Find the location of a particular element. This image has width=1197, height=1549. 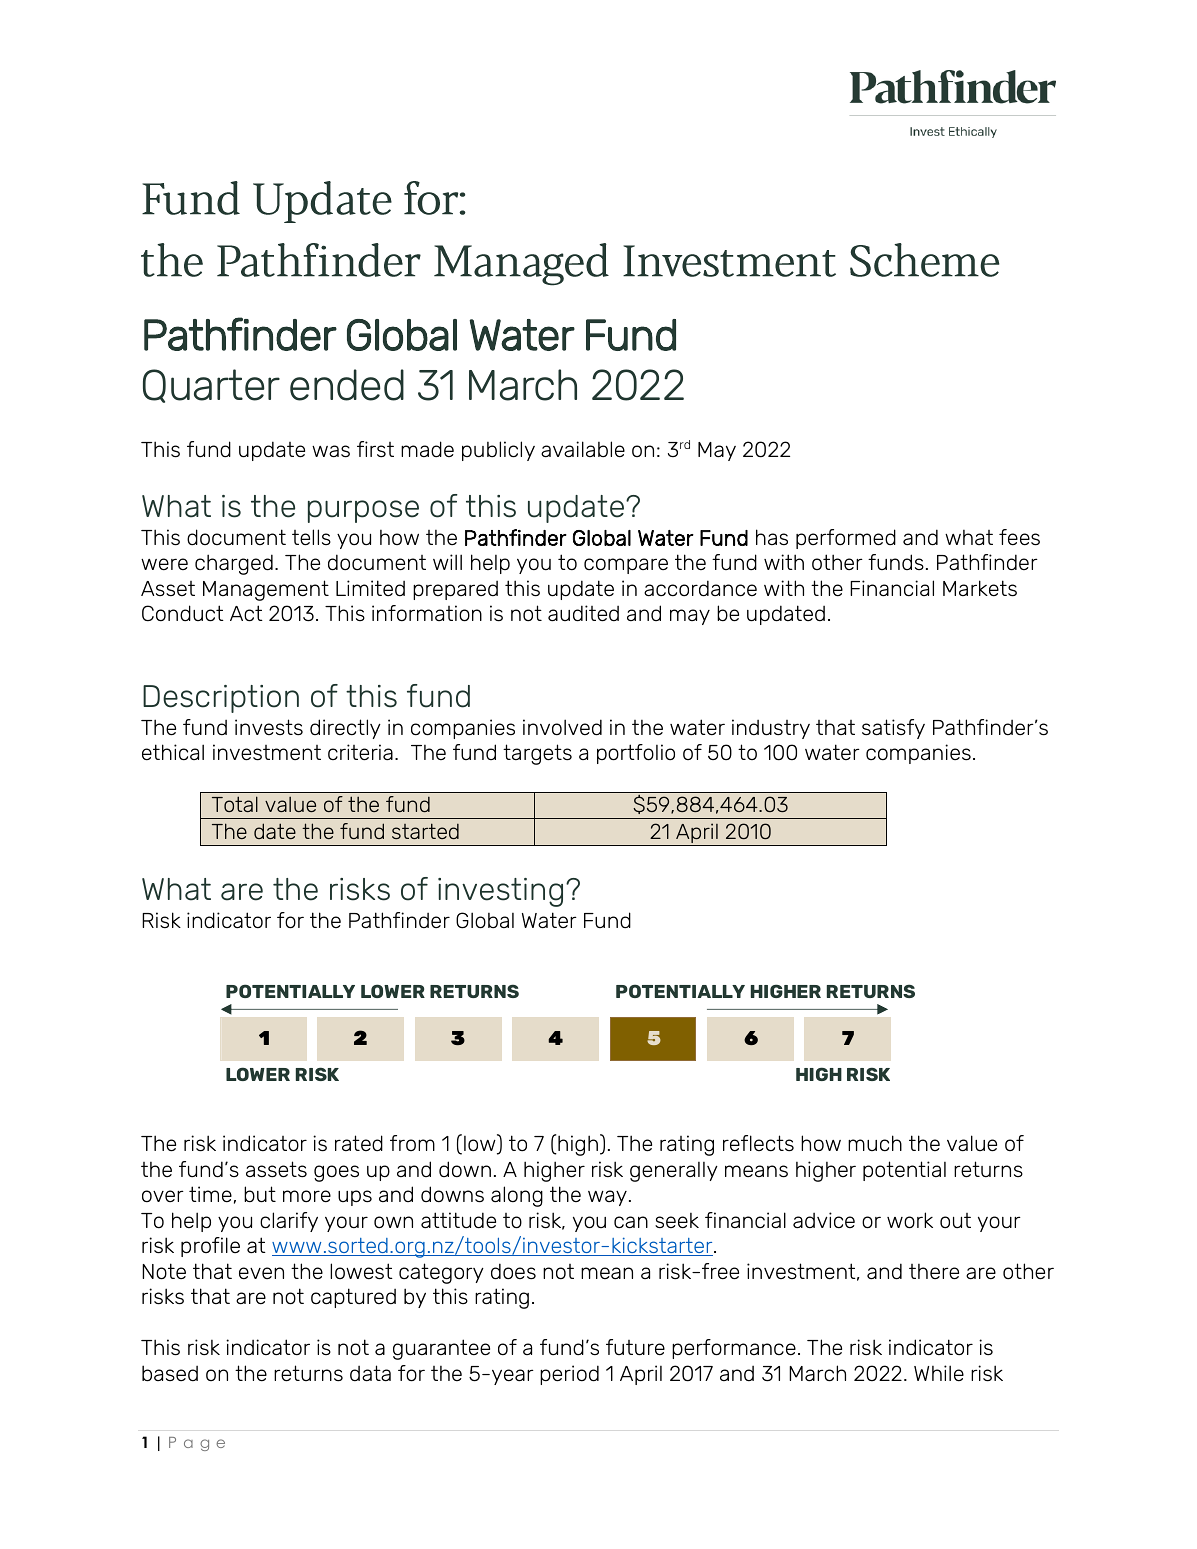

much is located at coordinates (875, 1143).
